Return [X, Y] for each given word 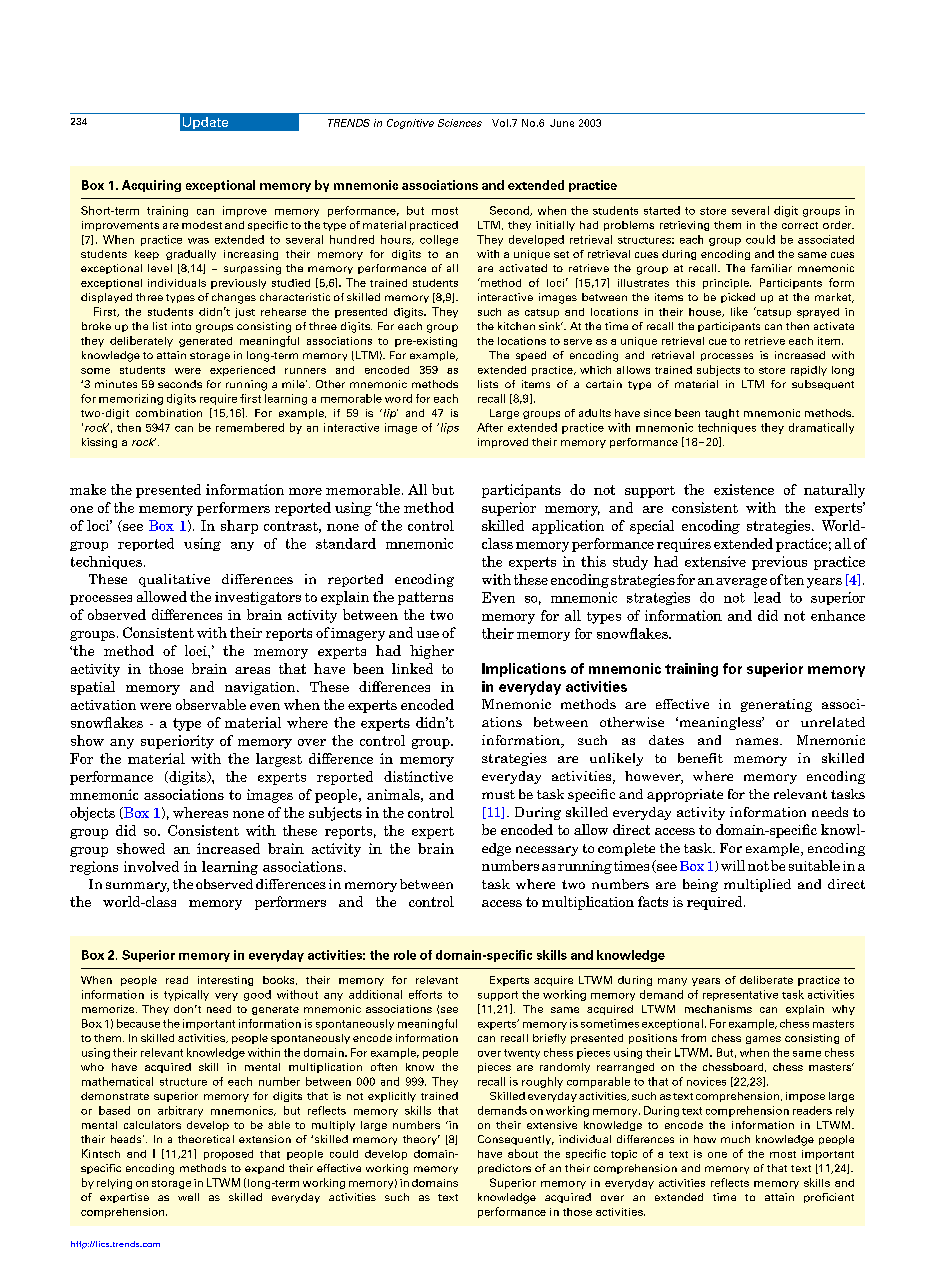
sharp [239, 527]
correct [800, 225]
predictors [504, 1169]
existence [744, 489]
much [735, 1139]
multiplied [757, 885]
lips [448, 428]
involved [151, 866]
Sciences [460, 123]
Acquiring [151, 186]
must [498, 794]
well [188, 1197]
